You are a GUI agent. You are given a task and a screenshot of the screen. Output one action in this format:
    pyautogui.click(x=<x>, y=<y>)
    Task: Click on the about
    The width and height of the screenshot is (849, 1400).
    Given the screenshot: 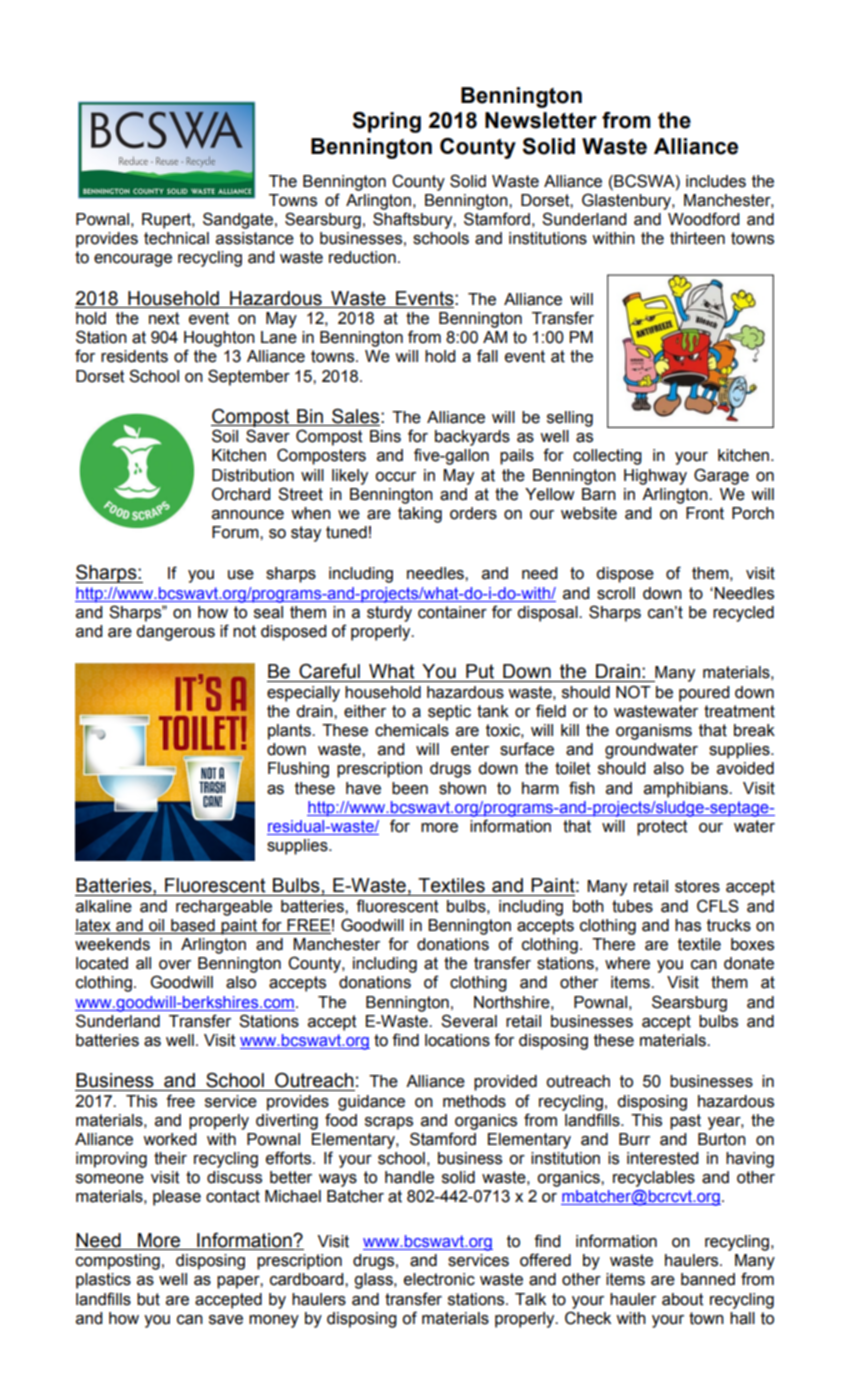 What is the action you would take?
    pyautogui.click(x=682, y=1299)
